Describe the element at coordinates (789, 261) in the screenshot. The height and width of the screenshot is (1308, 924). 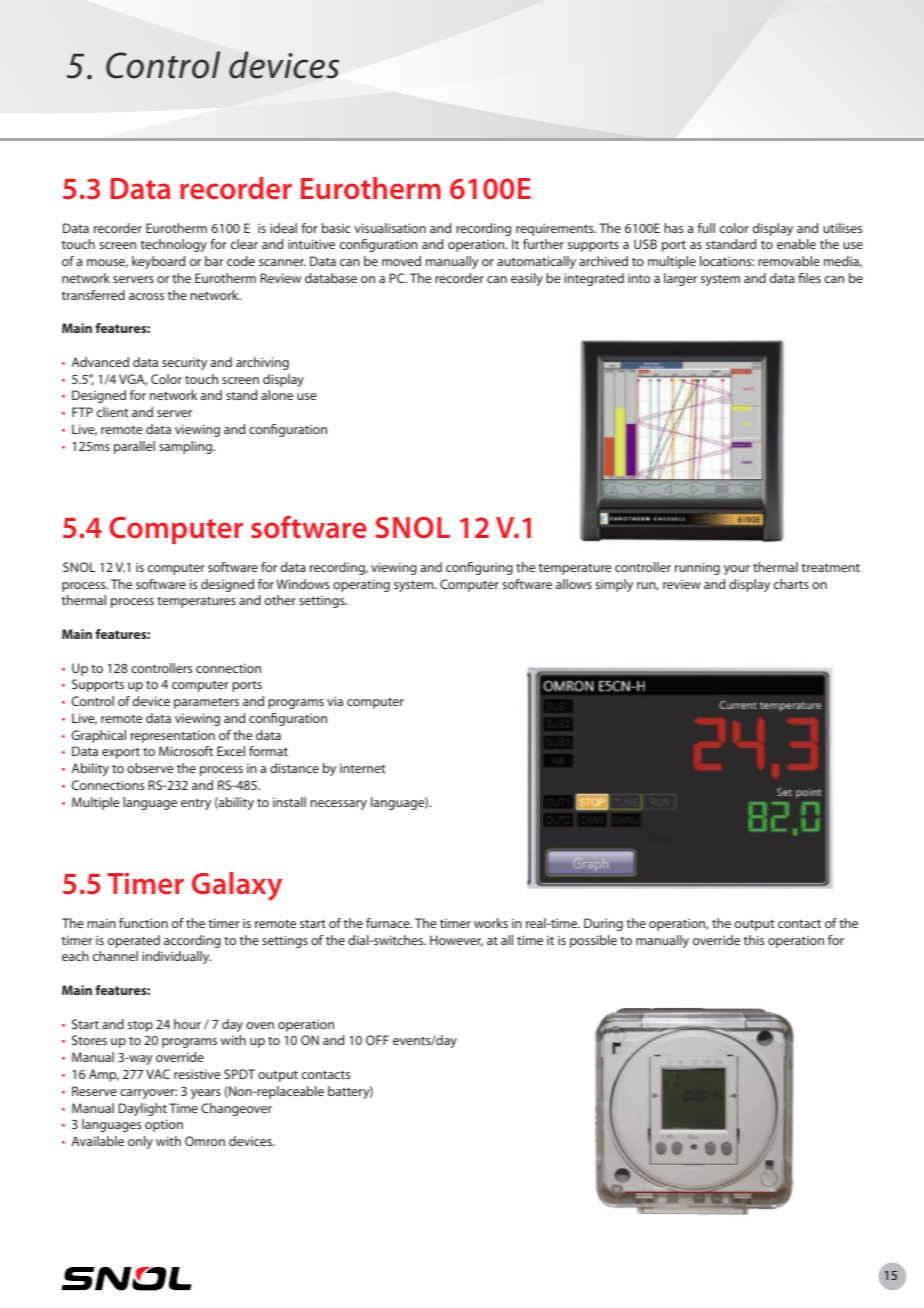
I see `removable` at that location.
